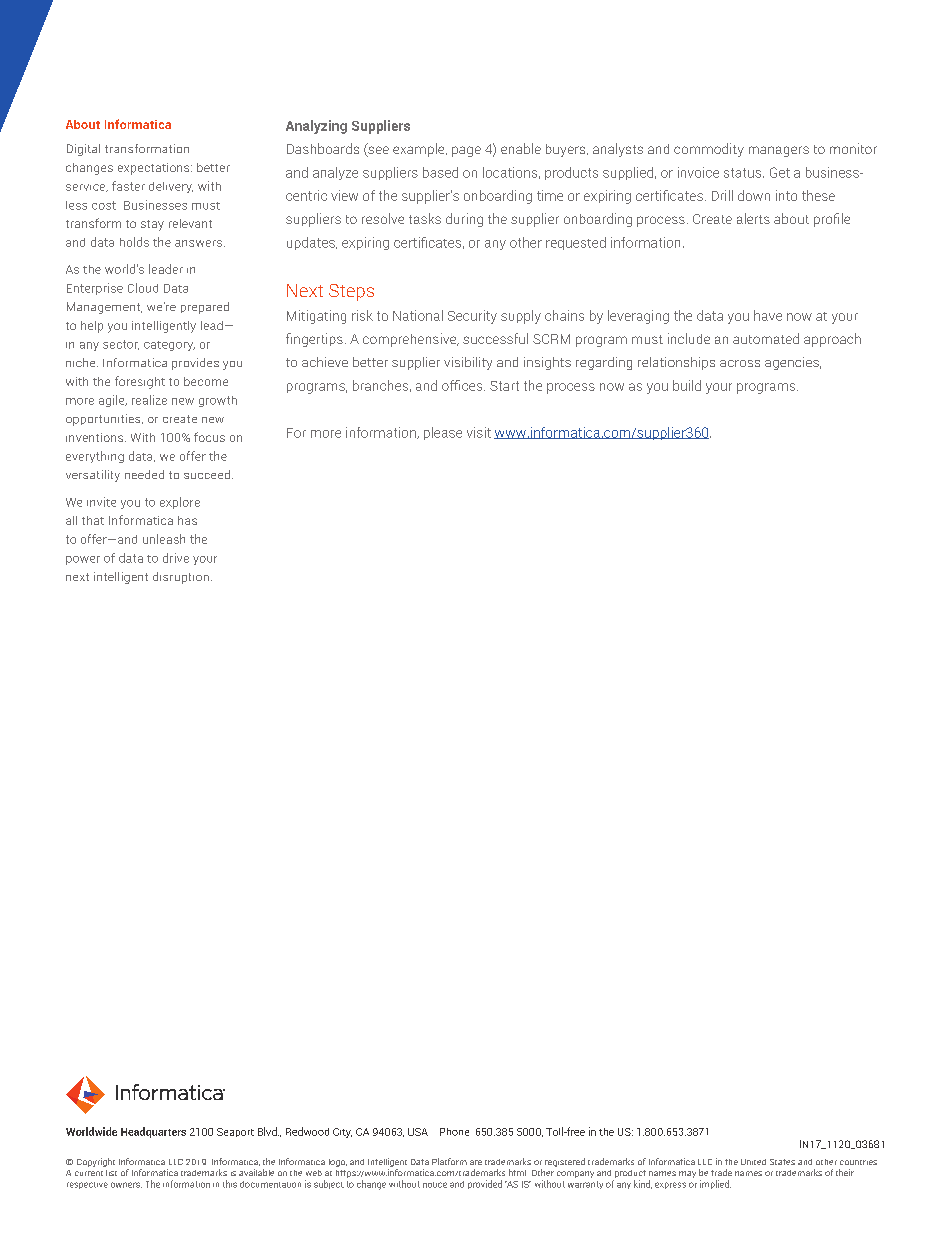 This page has height=1233, width=952. I want to click on managers, so click(779, 151).
